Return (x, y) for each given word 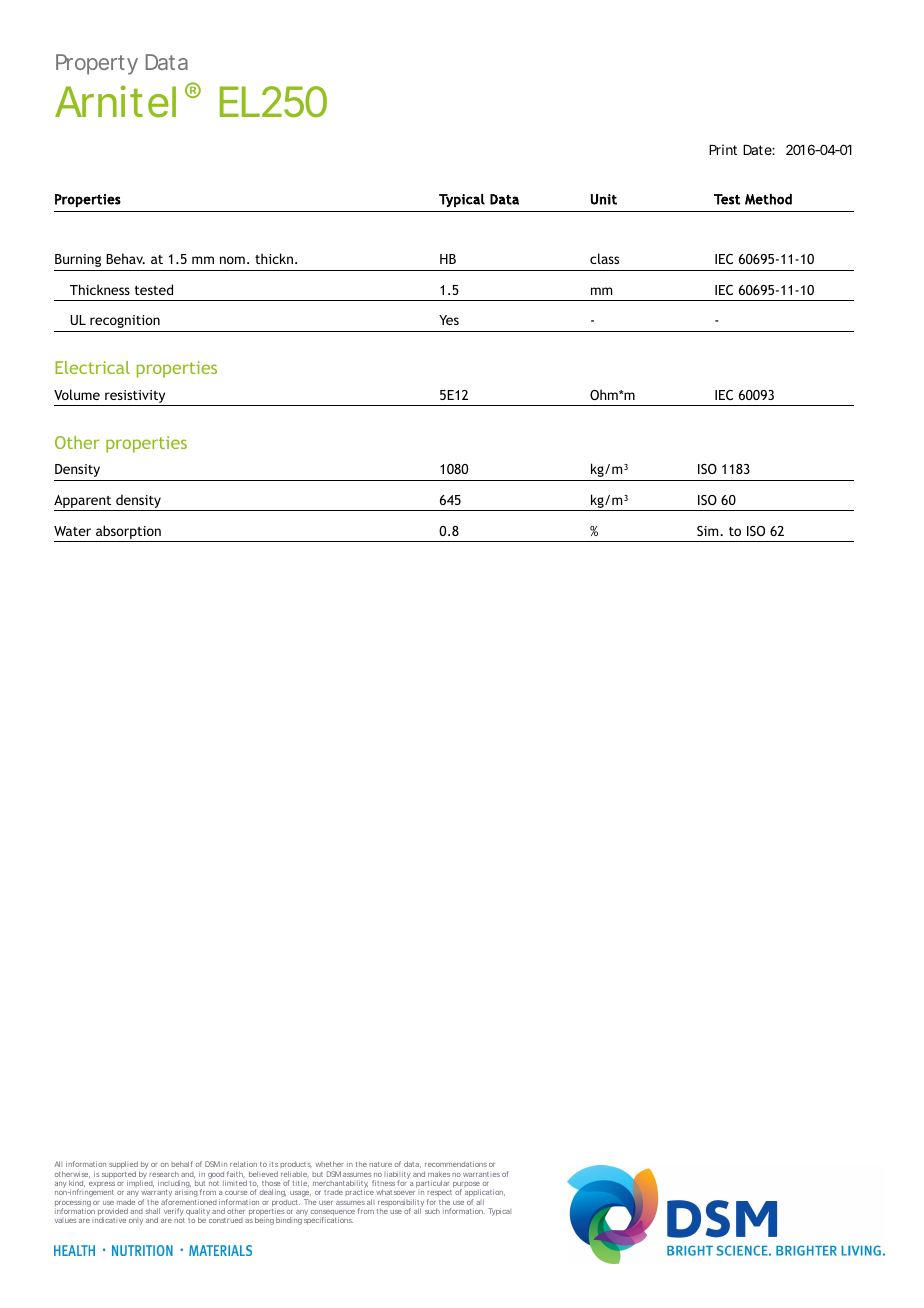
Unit (604, 199)
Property (97, 64)
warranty (156, 1195)
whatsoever (395, 1192)
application (485, 1194)
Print (723, 149)
